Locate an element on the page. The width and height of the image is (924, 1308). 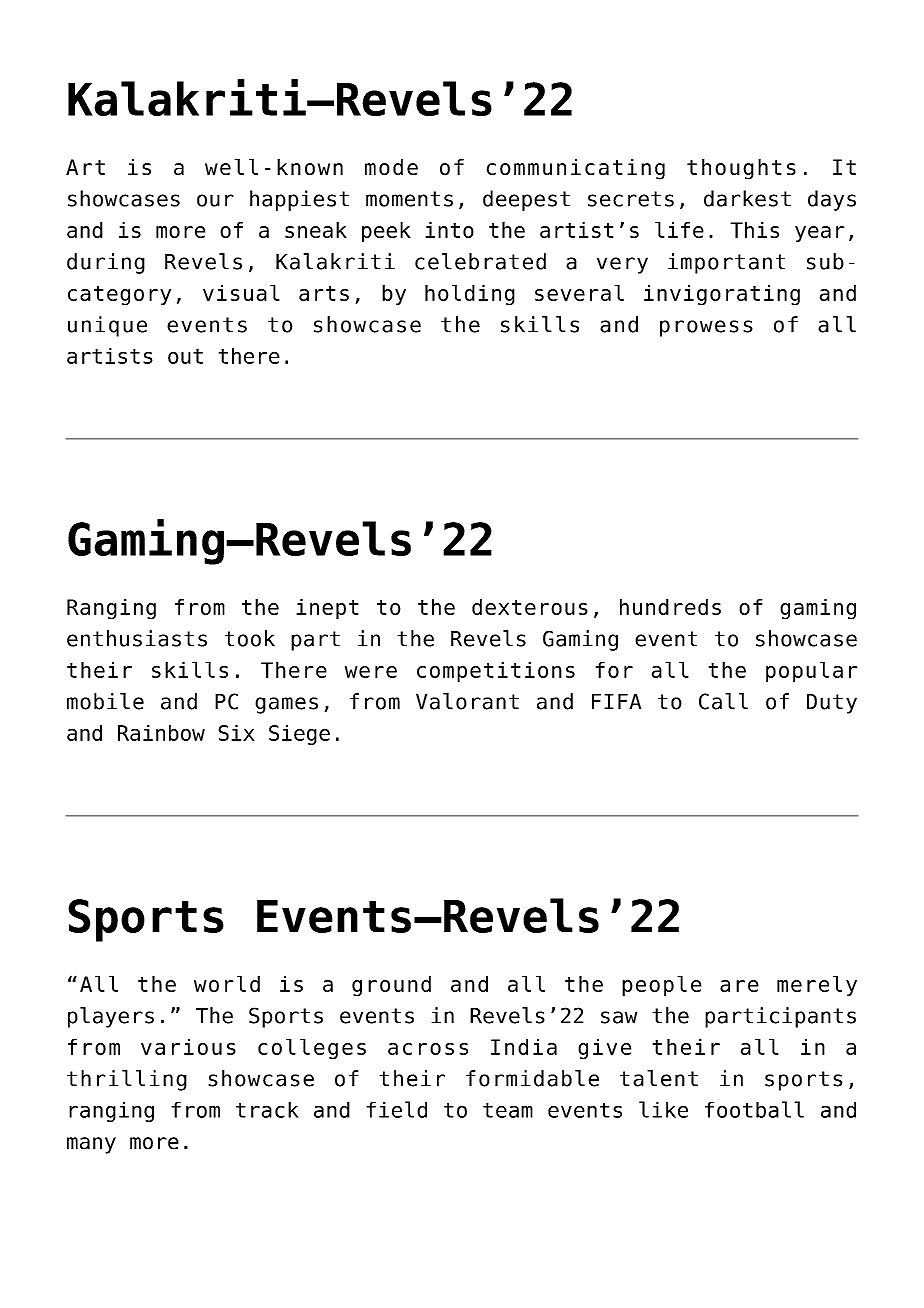
darkest is located at coordinates (747, 198).
